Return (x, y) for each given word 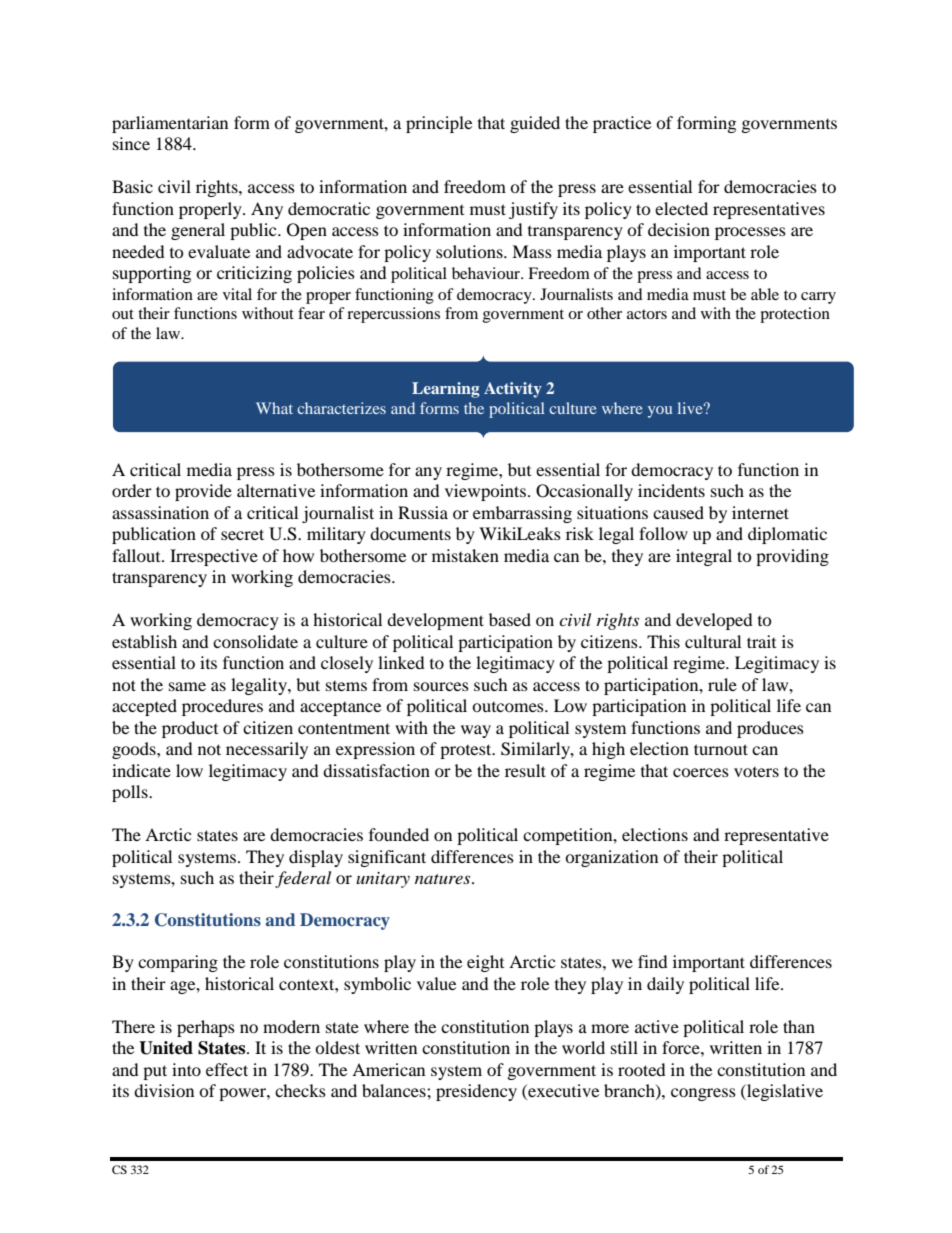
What (274, 408)
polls (131, 793)
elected (681, 208)
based (510, 619)
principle (439, 124)
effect (227, 1069)
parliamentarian (170, 124)
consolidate (255, 641)
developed (714, 621)
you (660, 412)
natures (444, 879)
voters (756, 772)
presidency (476, 1092)
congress (703, 1094)
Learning (446, 390)
